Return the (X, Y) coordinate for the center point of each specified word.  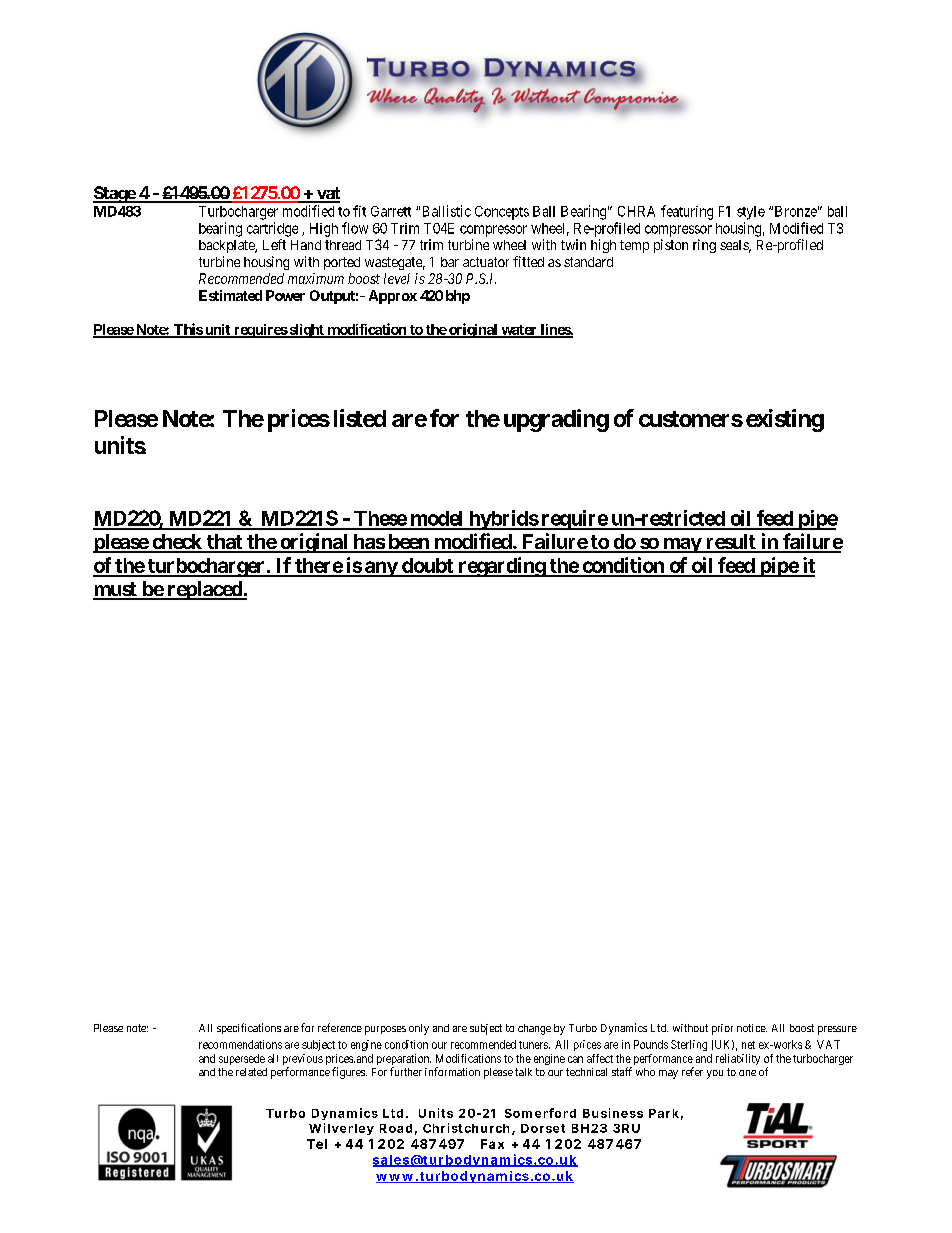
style (751, 213)
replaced (204, 590)
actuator (486, 262)
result (730, 543)
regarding (501, 567)
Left (274, 244)
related (251, 1072)
